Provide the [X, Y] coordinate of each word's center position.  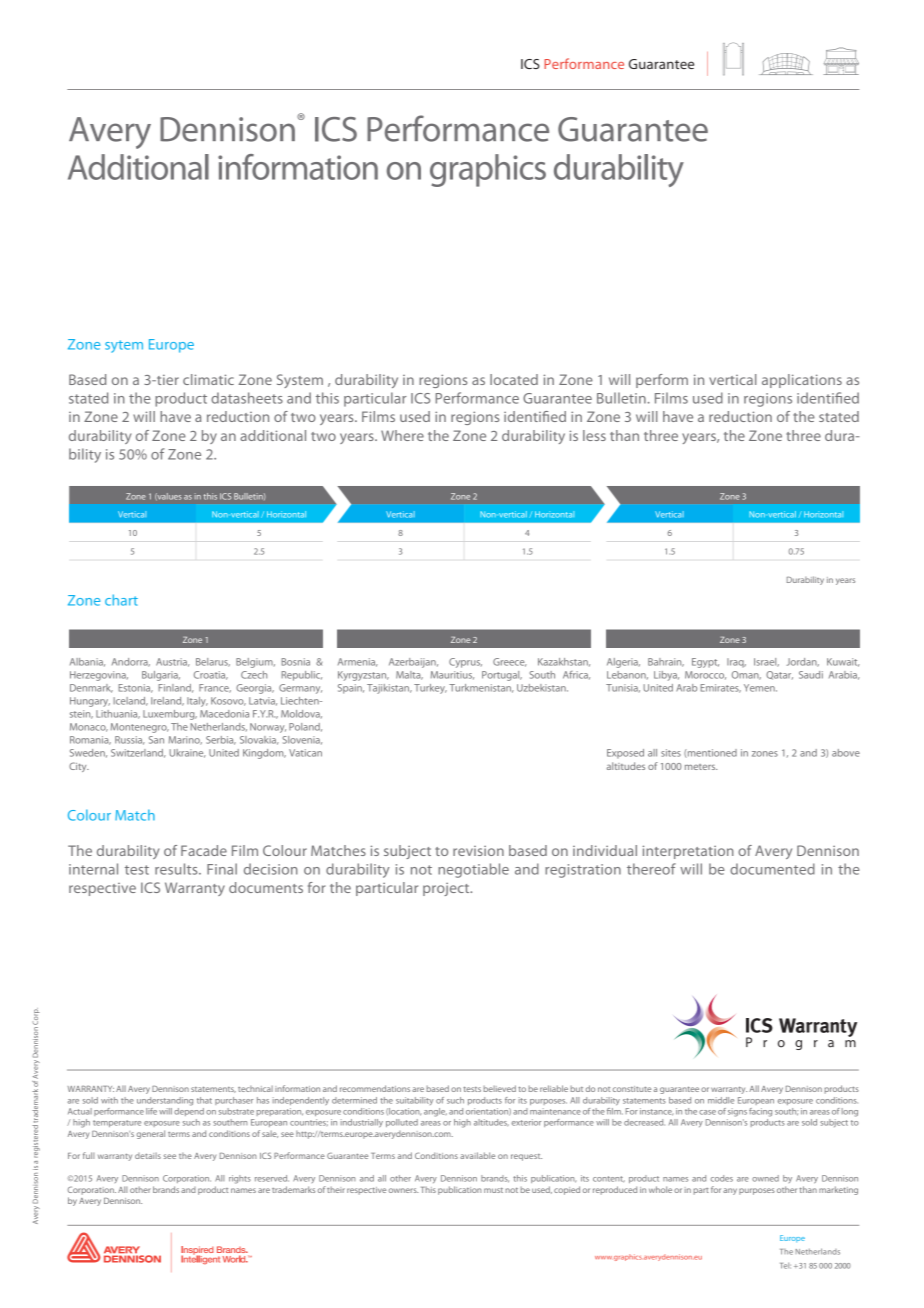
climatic [208, 379]
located [514, 379]
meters [701, 767]
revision [478, 851]
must [493, 1190]
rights [240, 1179]
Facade [204, 850]
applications [802, 381]
